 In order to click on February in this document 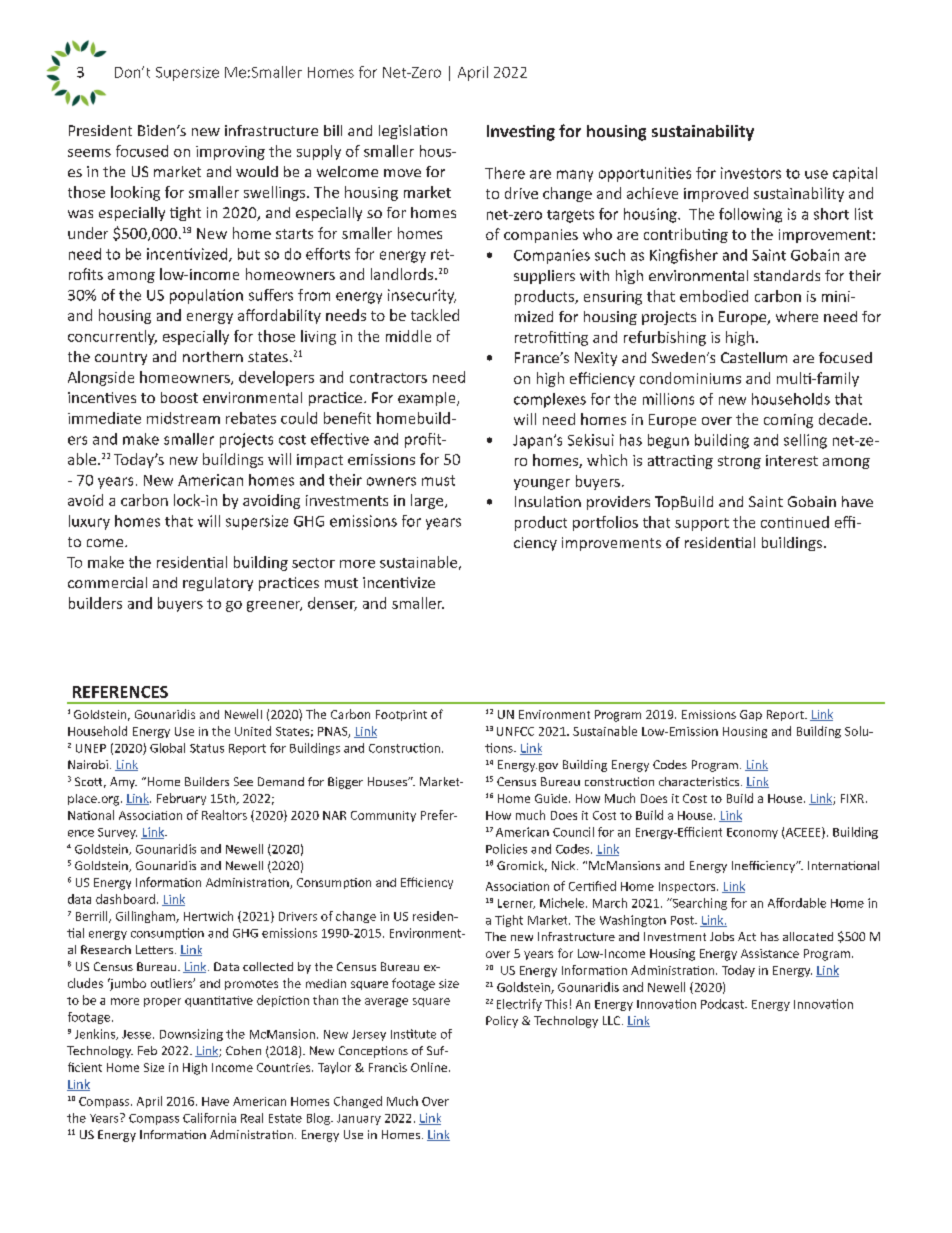, I will do `click(181, 799)`.
